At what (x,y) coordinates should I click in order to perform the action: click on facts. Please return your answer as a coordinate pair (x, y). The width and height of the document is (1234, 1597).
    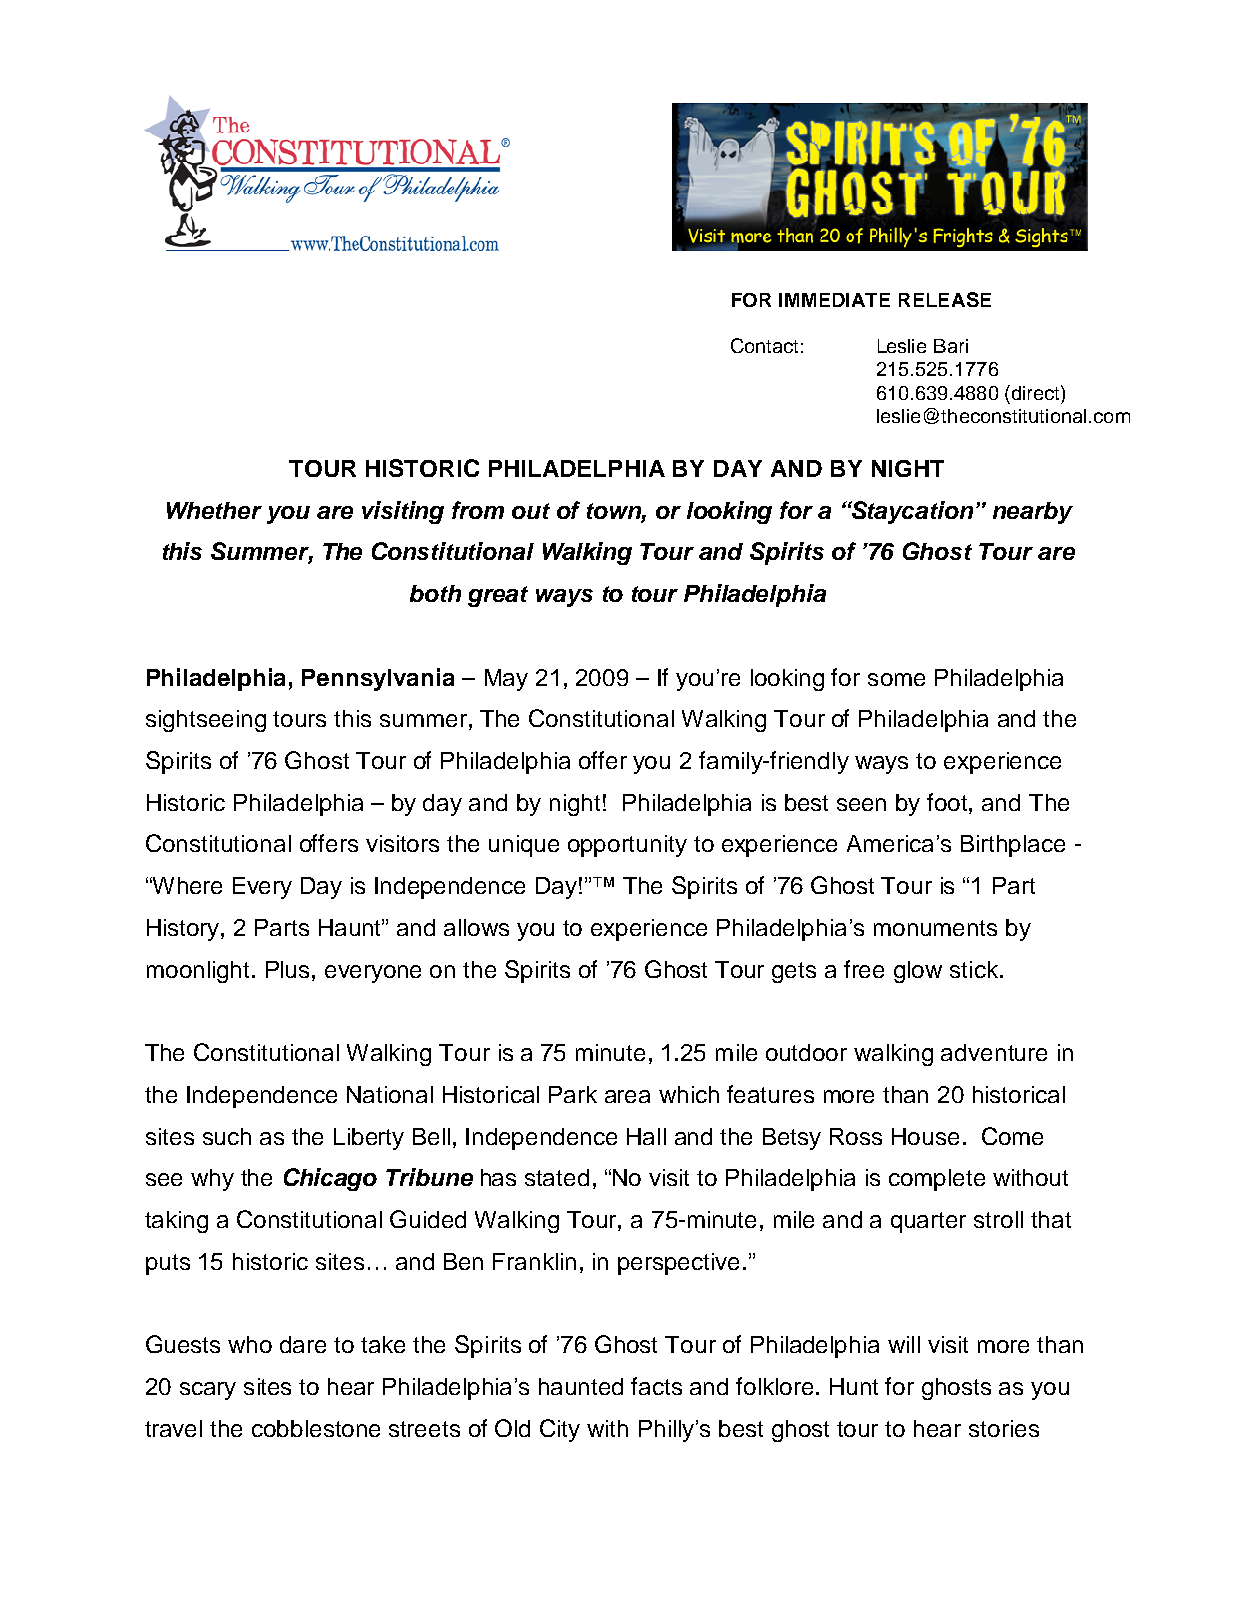
    Looking at the image, I should click on (656, 1386).
